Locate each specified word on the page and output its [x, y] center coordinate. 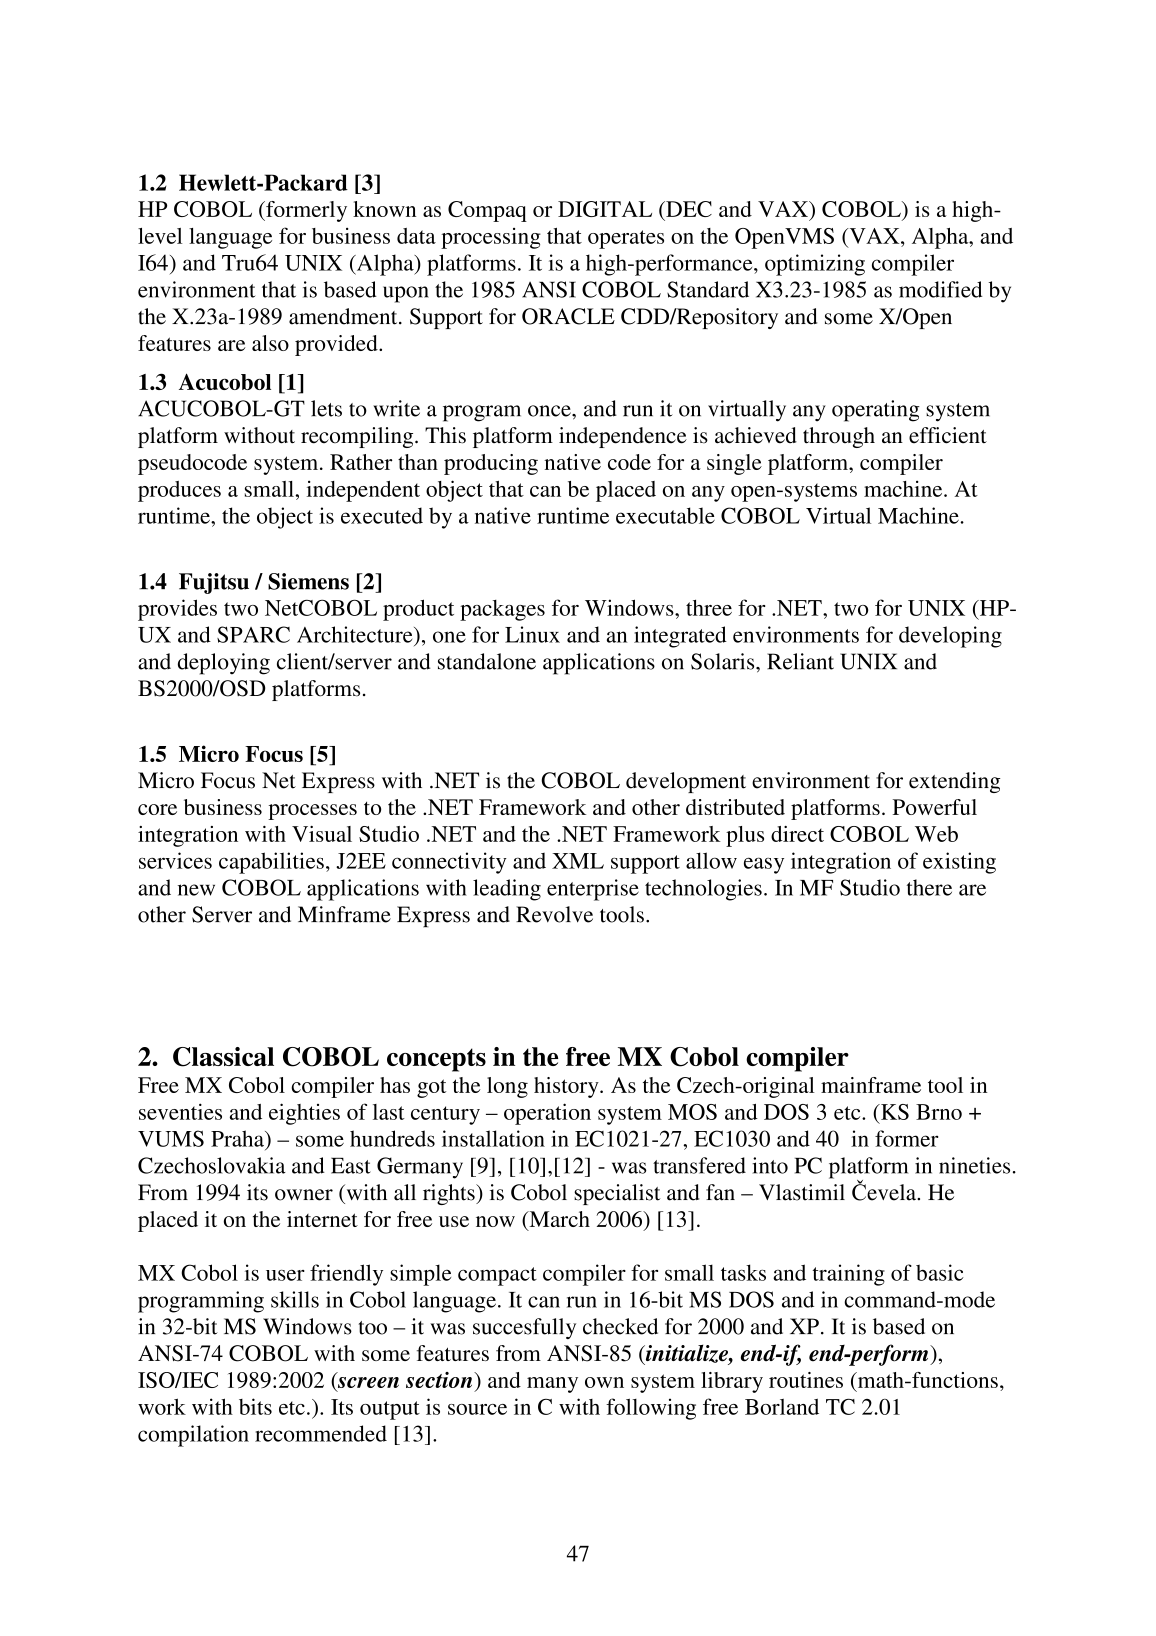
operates [626, 239]
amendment [344, 316]
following [651, 1409]
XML [578, 861]
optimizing [815, 265]
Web [936, 834]
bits [255, 1406]
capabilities [271, 863]
